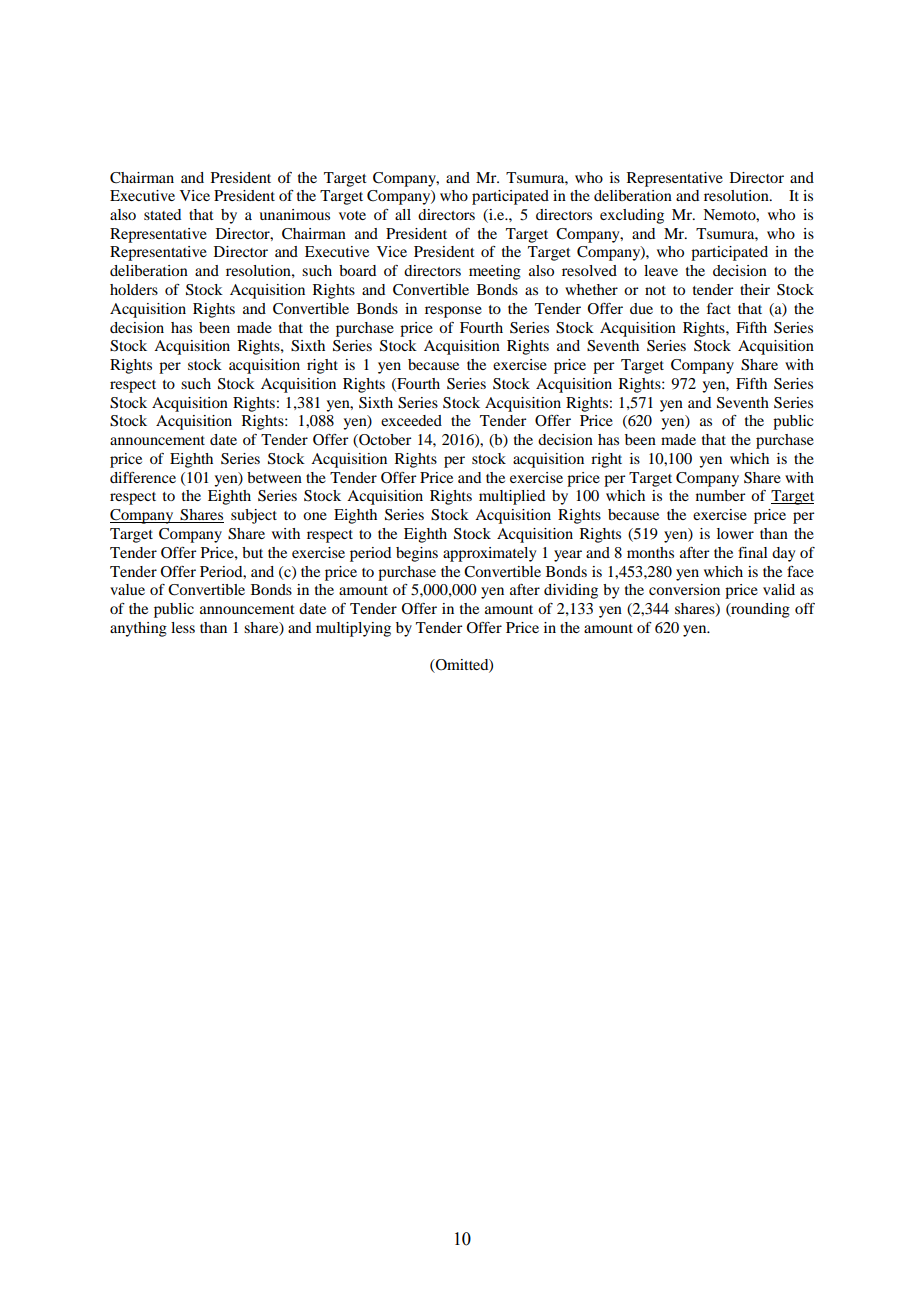 Image resolution: width=924 pixels, height=1308 pixels. Describe the element at coordinates (632, 216) in the page. I see `excluding` at that location.
